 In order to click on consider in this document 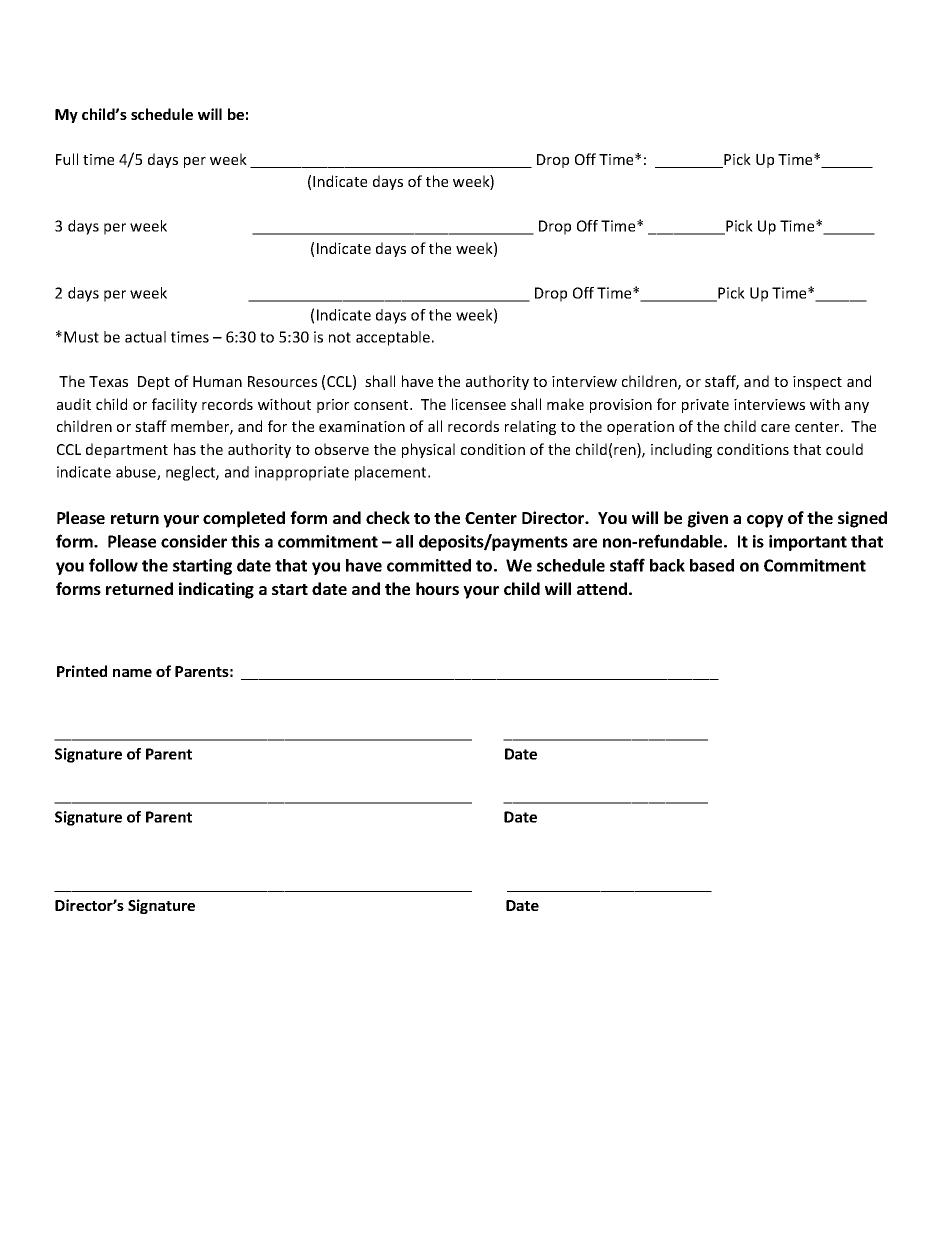, I will do `click(194, 541)`.
